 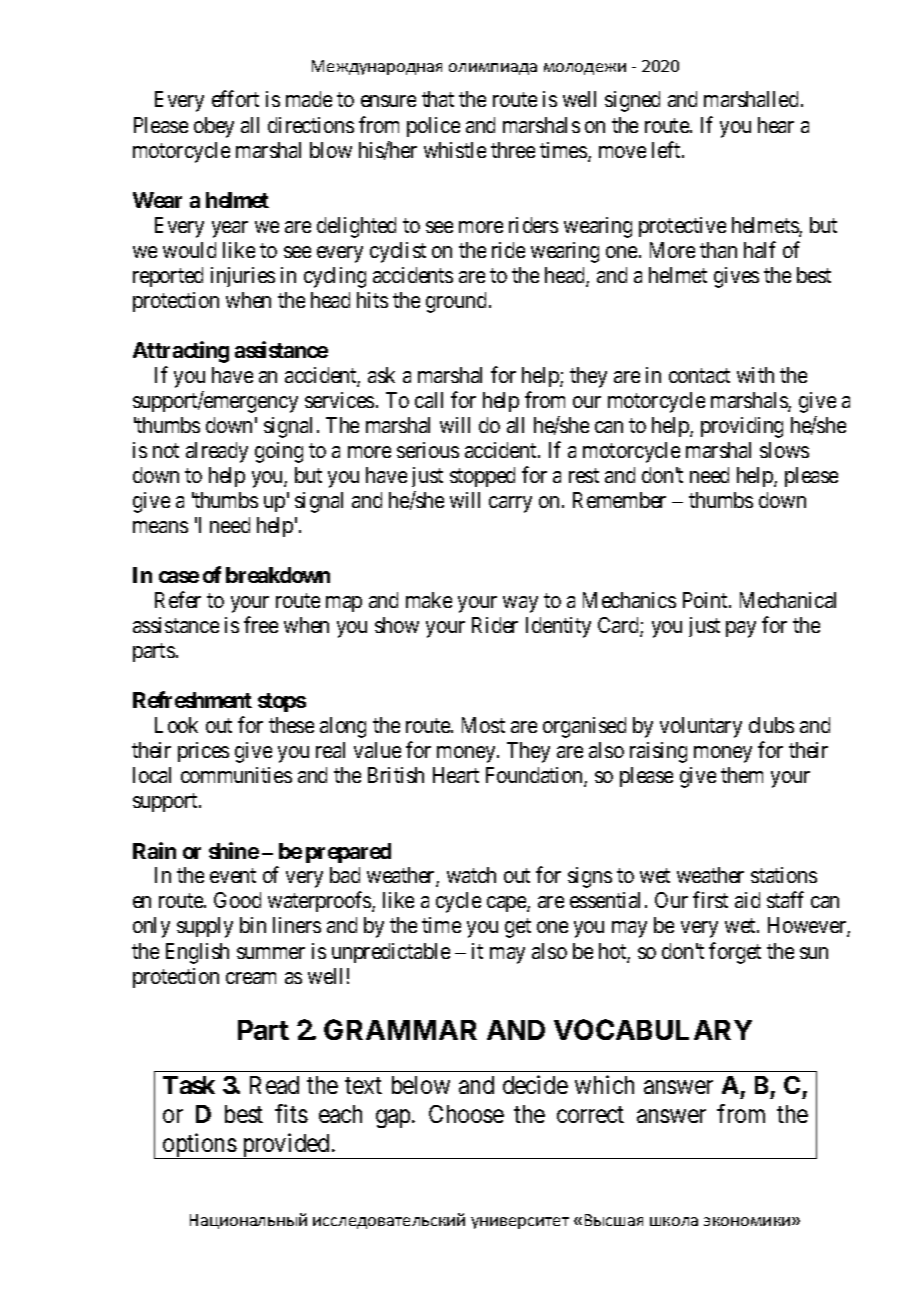 I want to click on aid, so click(x=747, y=900).
